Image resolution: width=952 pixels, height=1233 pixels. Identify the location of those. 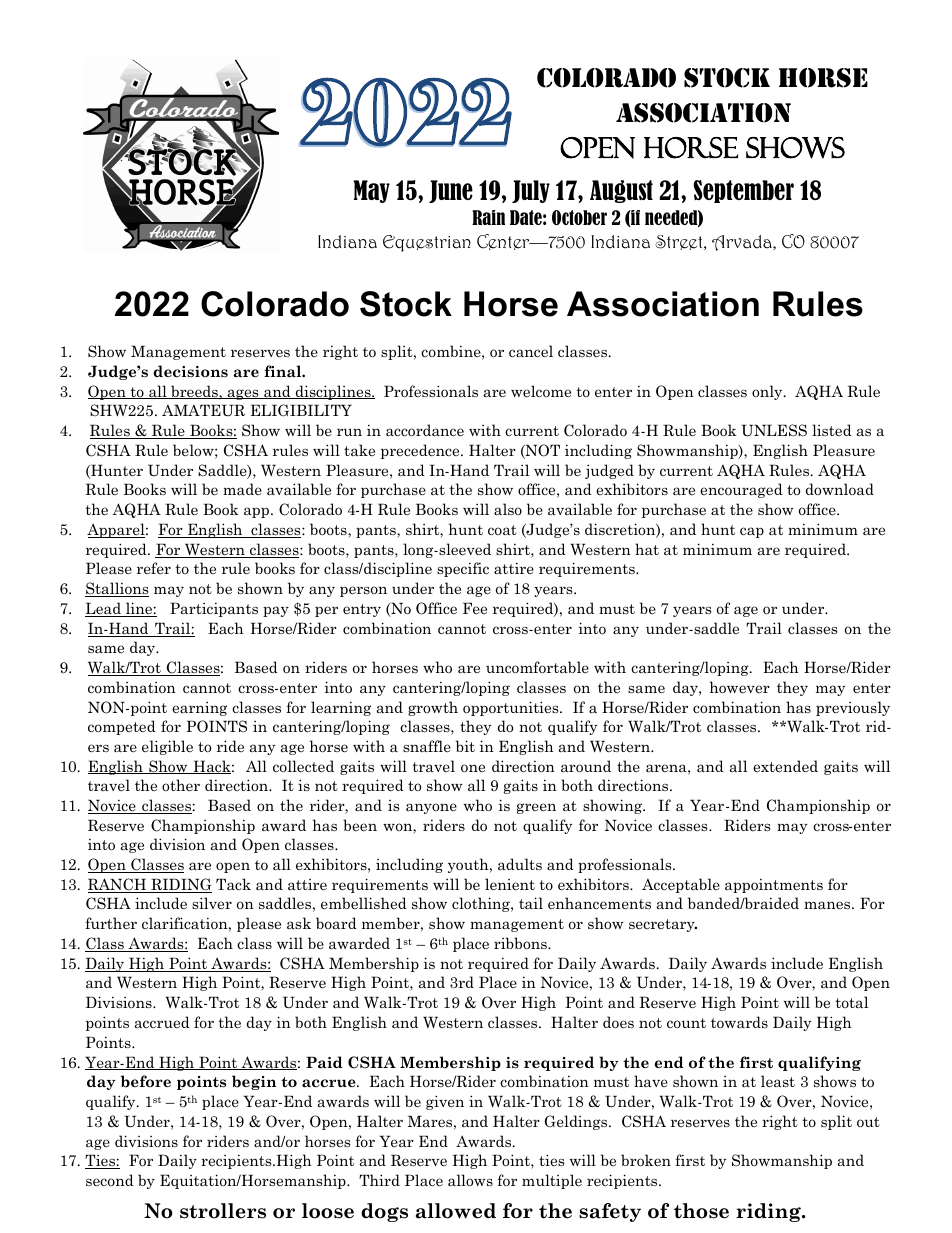
(701, 1211).
